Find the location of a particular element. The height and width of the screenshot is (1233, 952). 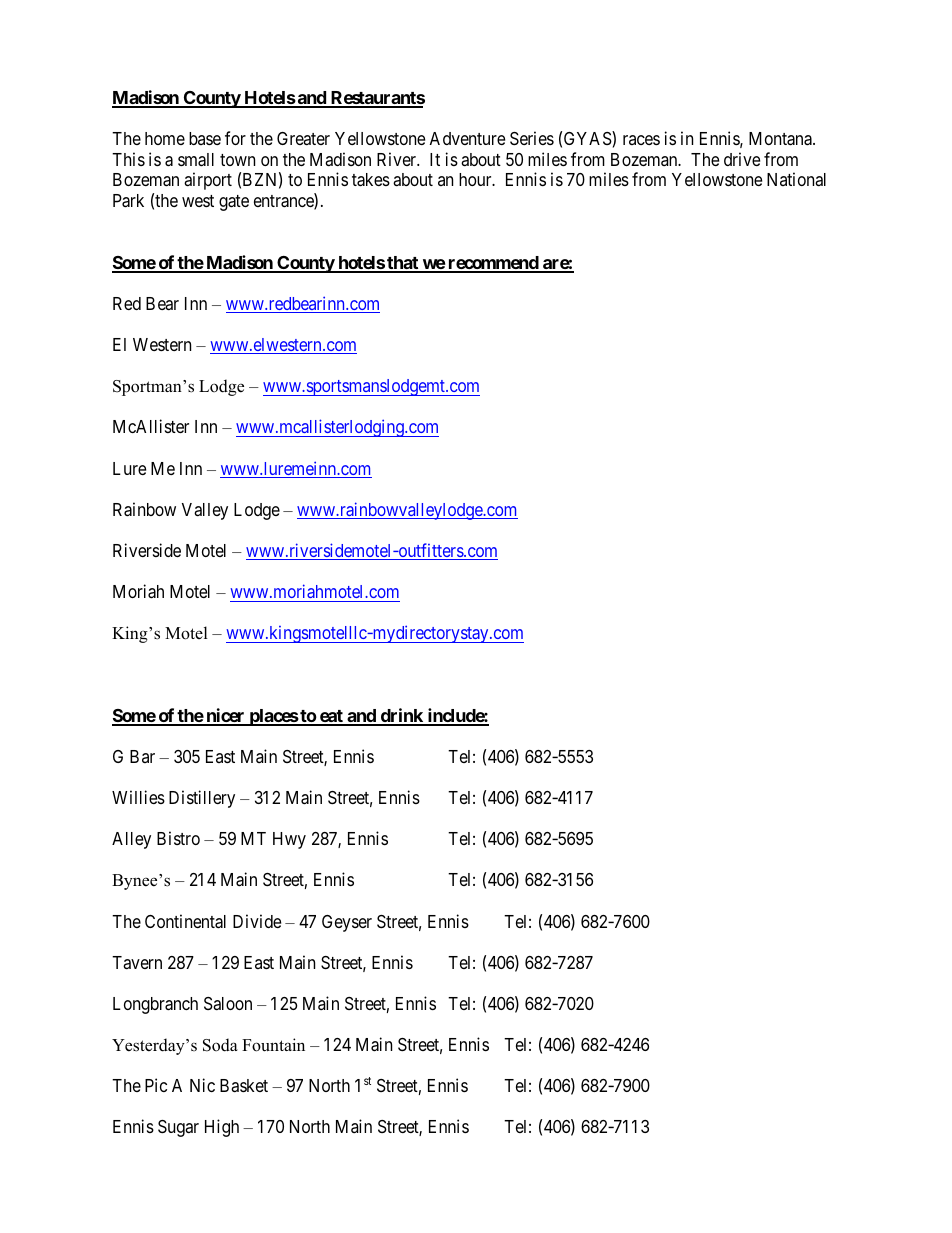

High is located at coordinates (222, 1128).
